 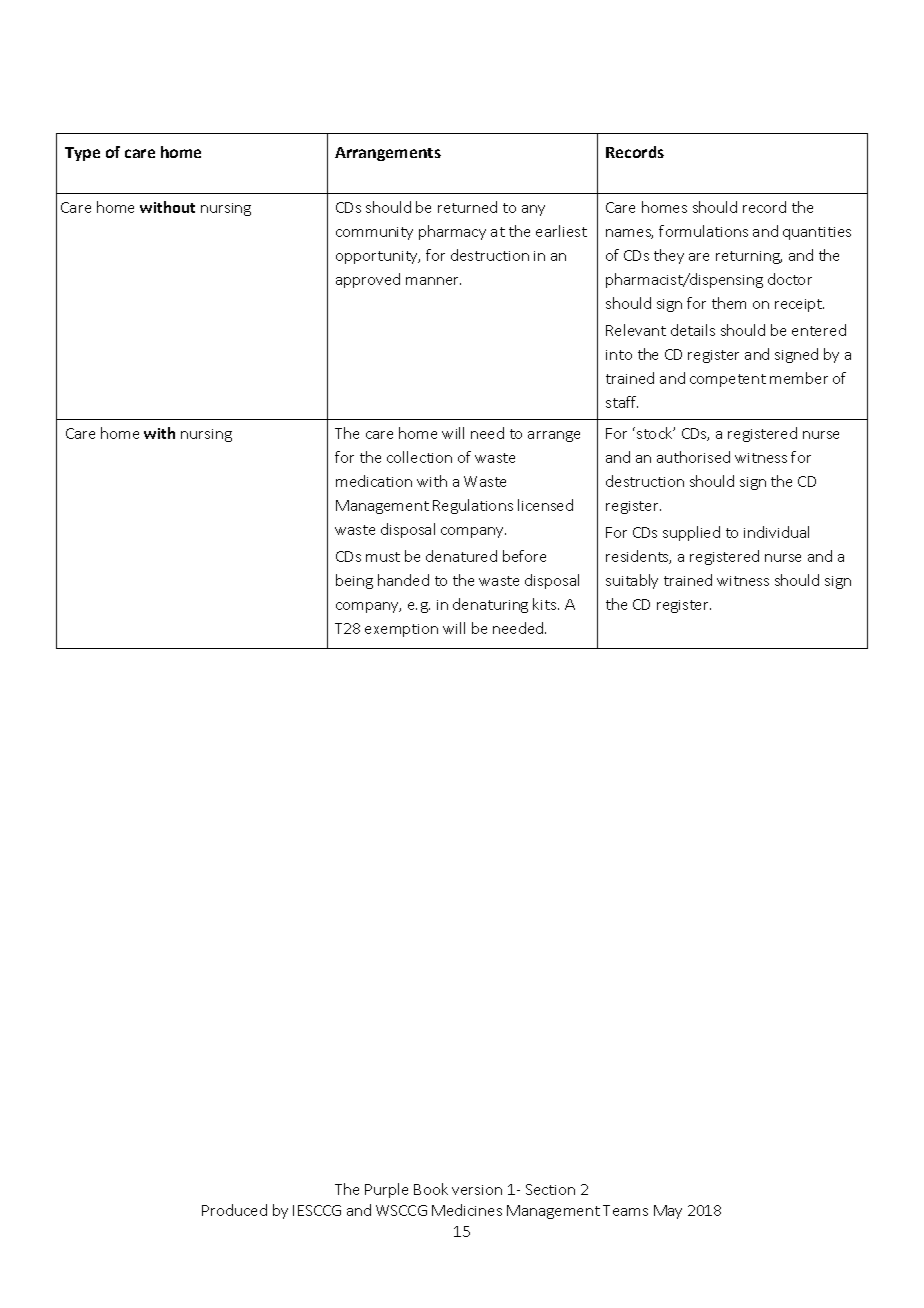 I want to click on exemption, so click(x=401, y=630).
